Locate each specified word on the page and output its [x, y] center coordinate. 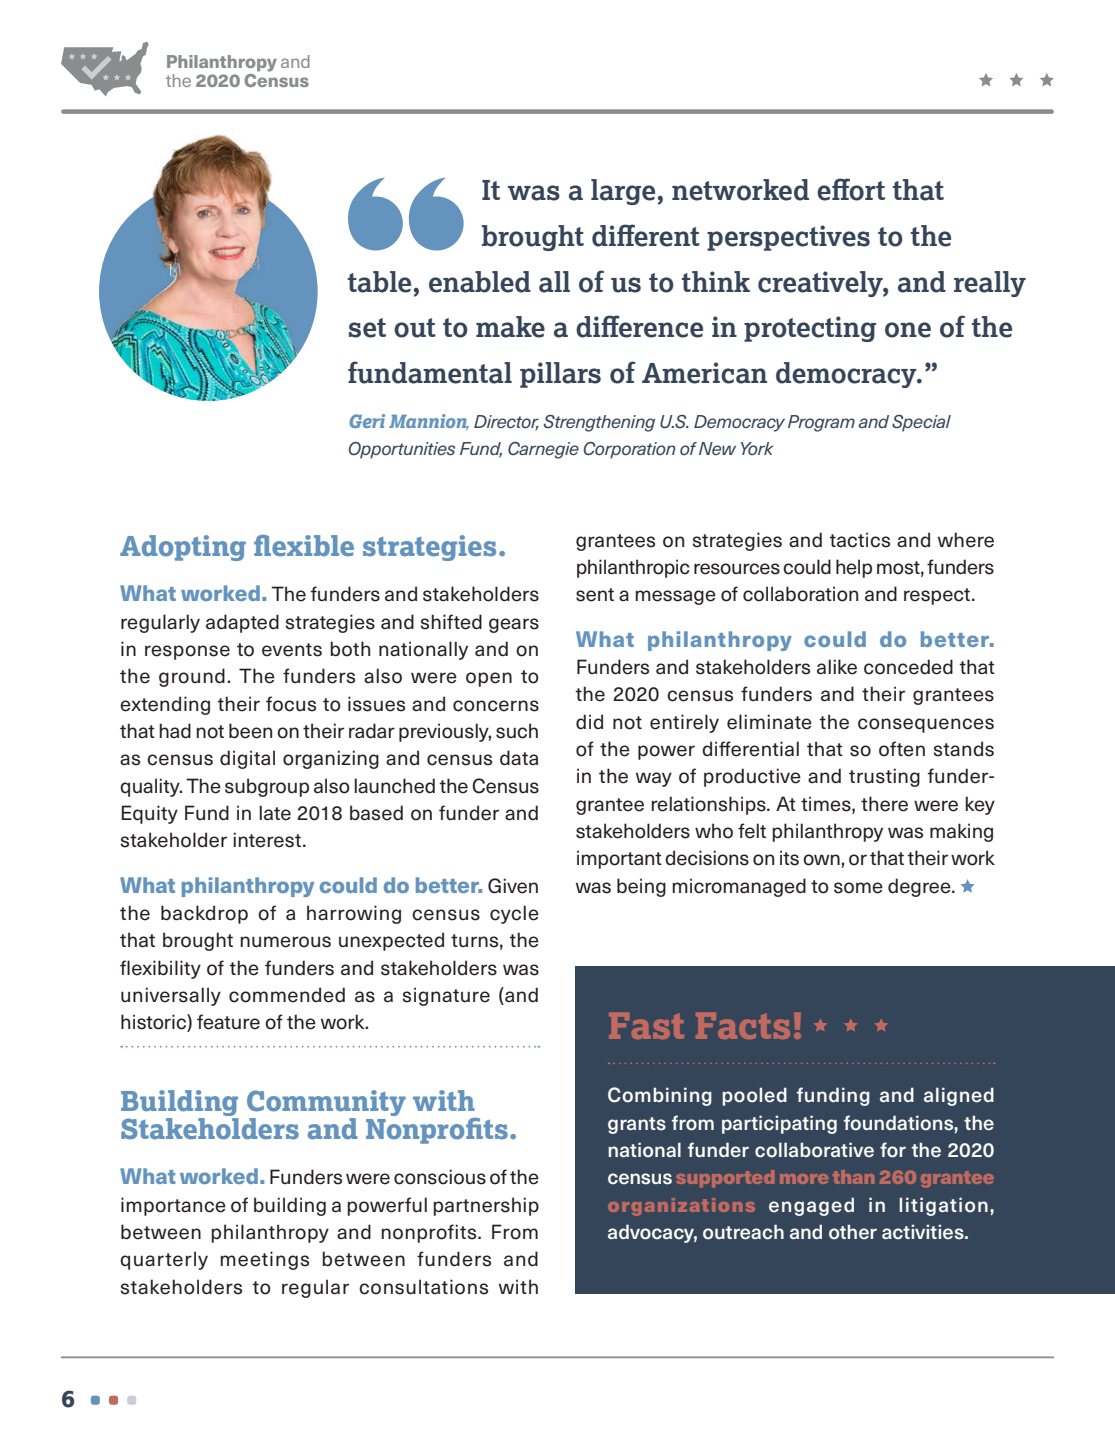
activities [924, 1232]
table [379, 282]
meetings [264, 1260]
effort [851, 189]
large [623, 192]
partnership [486, 1206]
